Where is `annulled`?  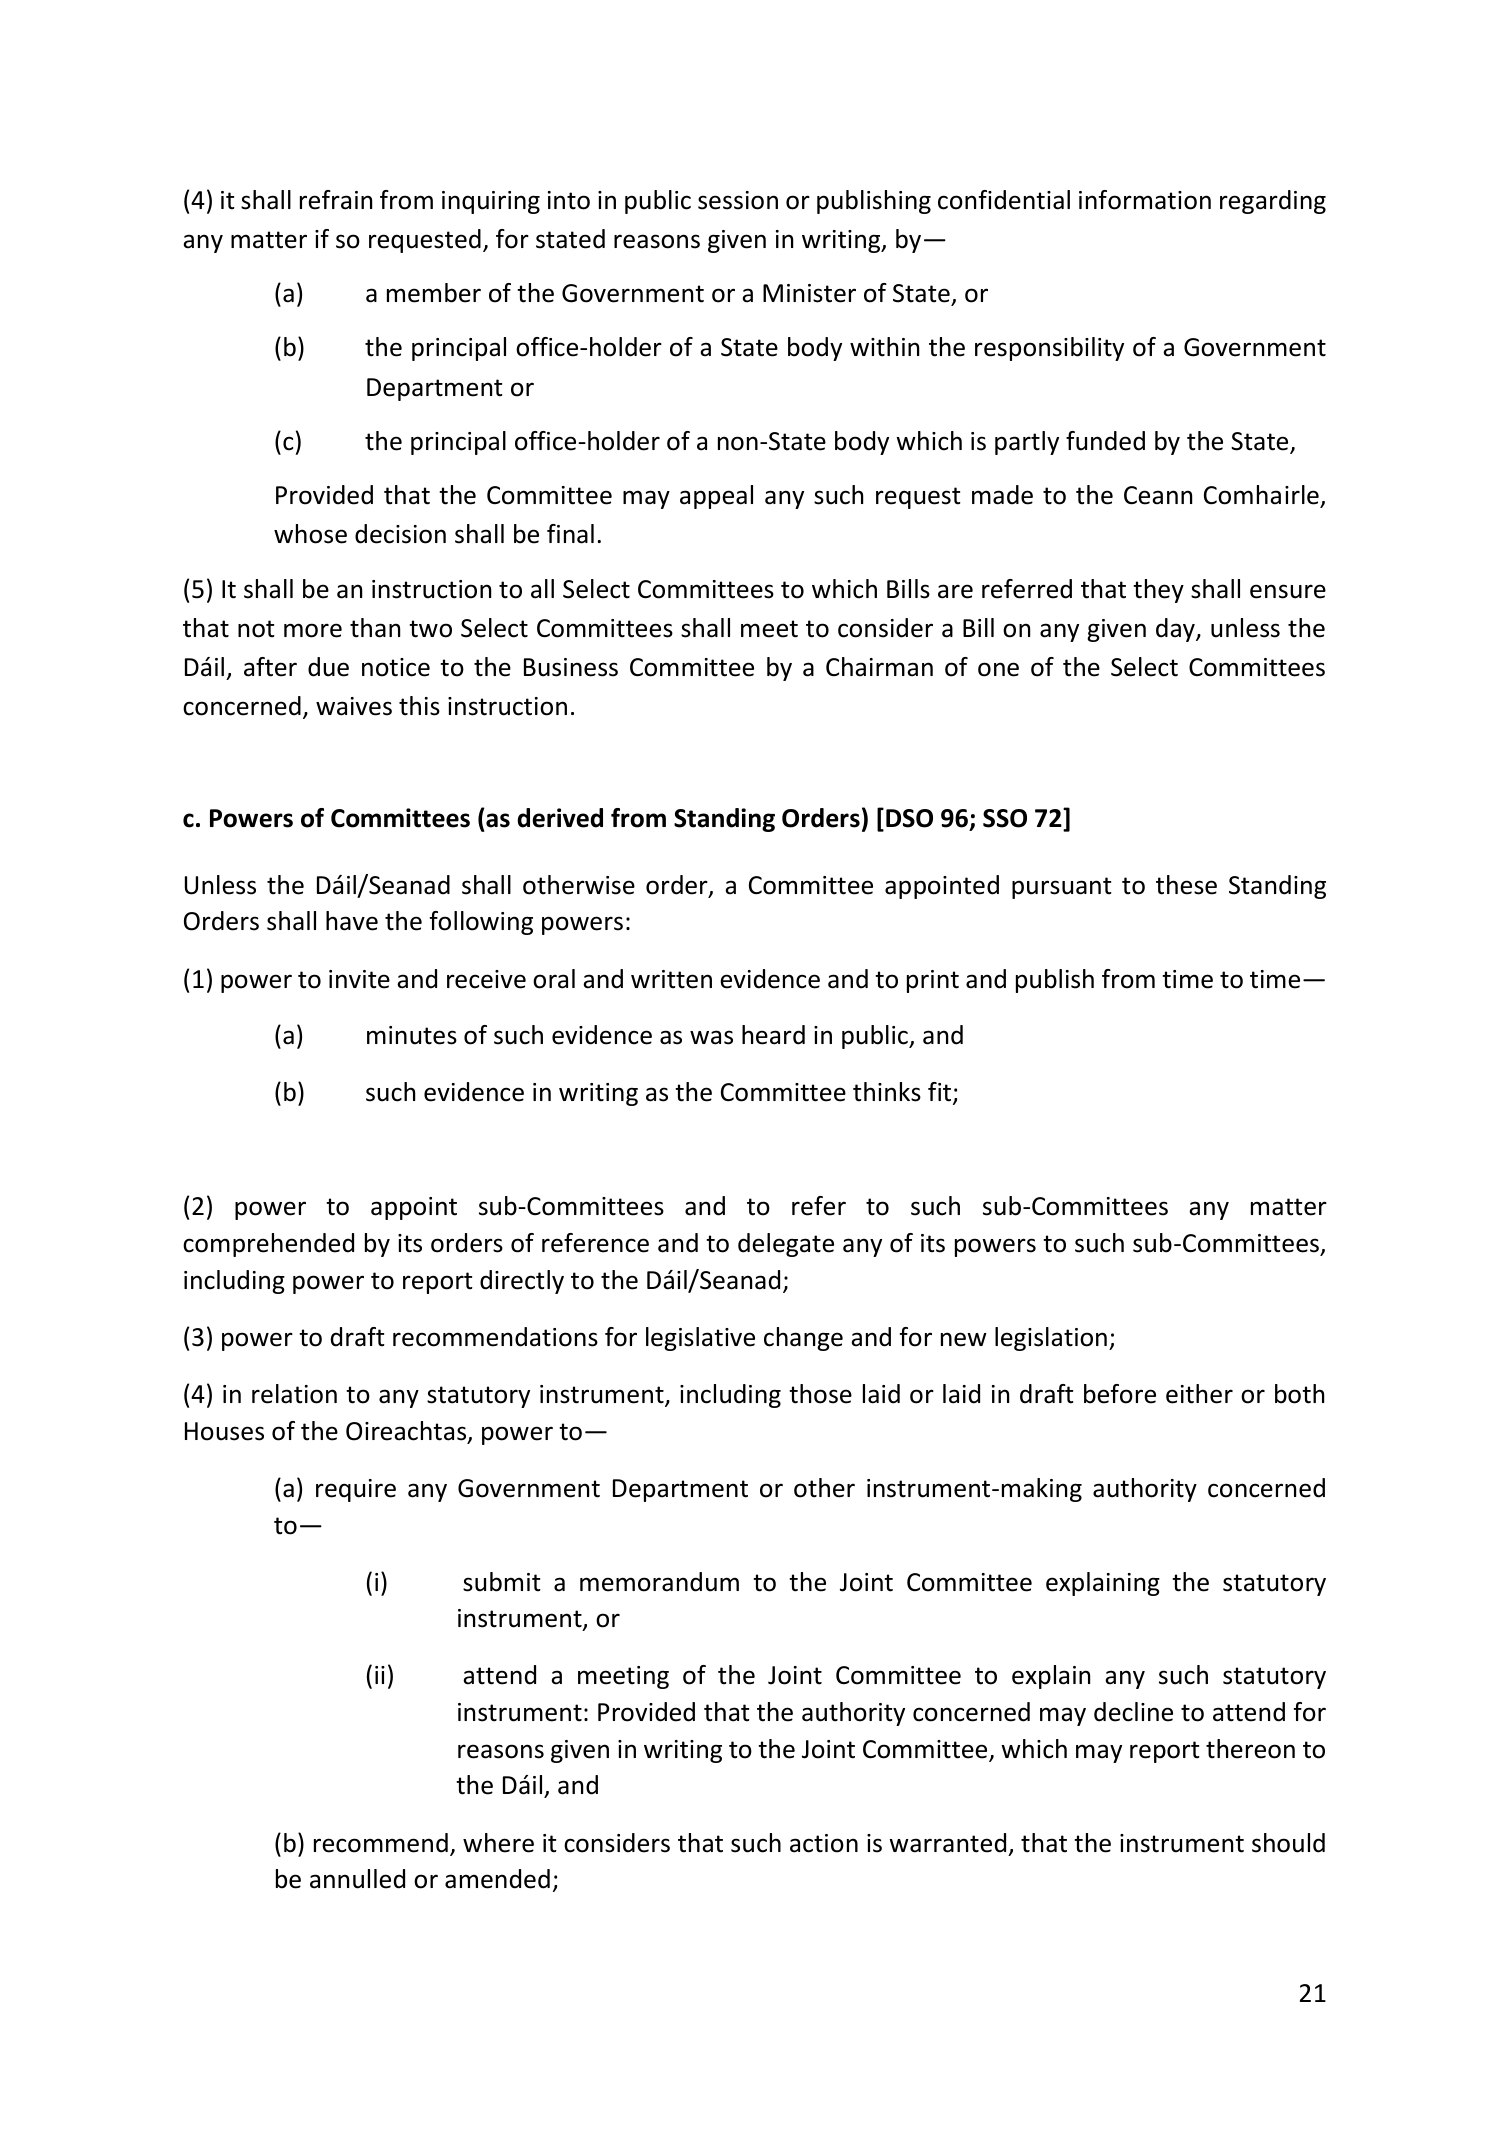 annulled is located at coordinates (357, 1879).
